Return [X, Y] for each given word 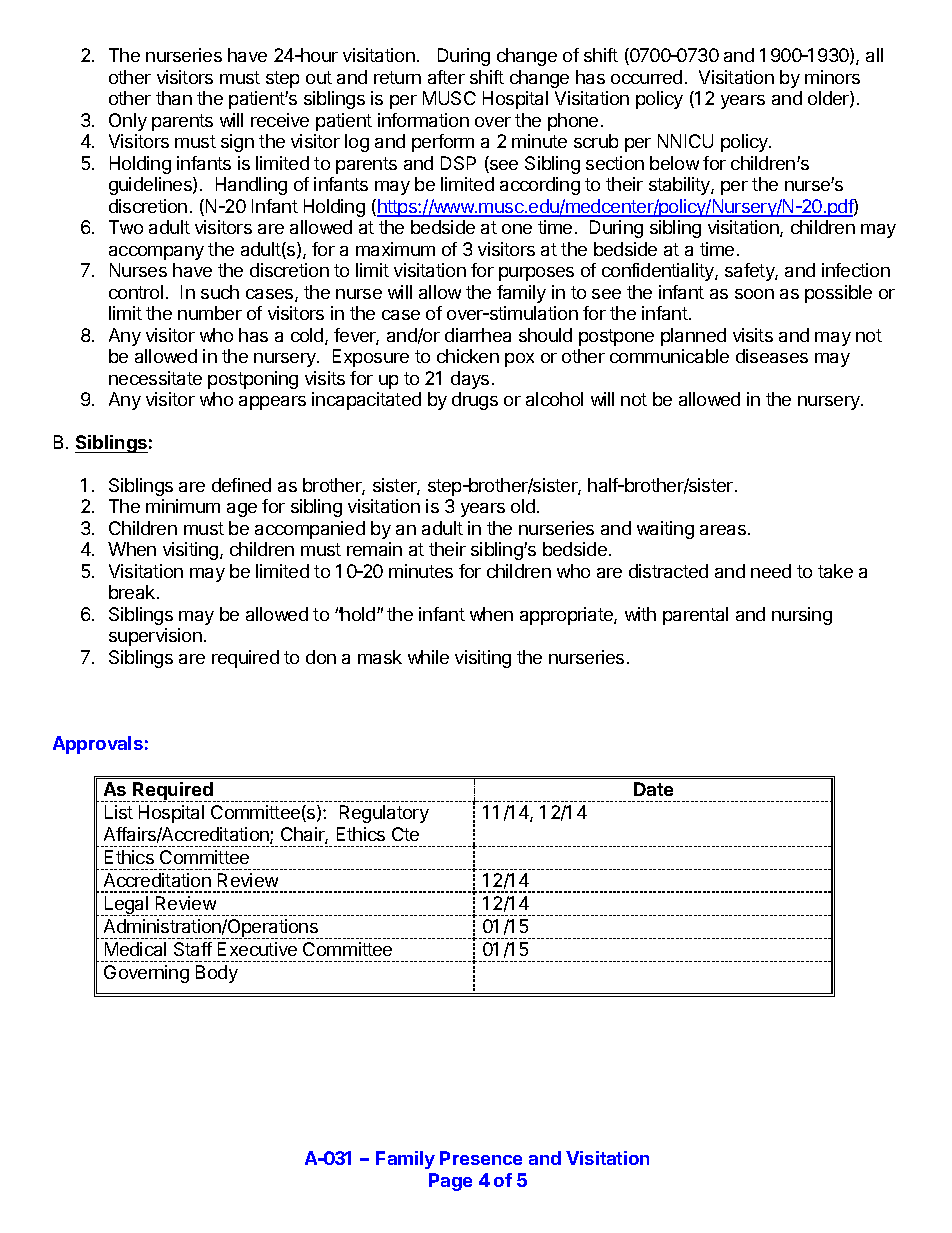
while [428, 657]
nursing [802, 616]
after [446, 77]
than [174, 98]
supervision [155, 637]
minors [832, 77]
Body [217, 974]
